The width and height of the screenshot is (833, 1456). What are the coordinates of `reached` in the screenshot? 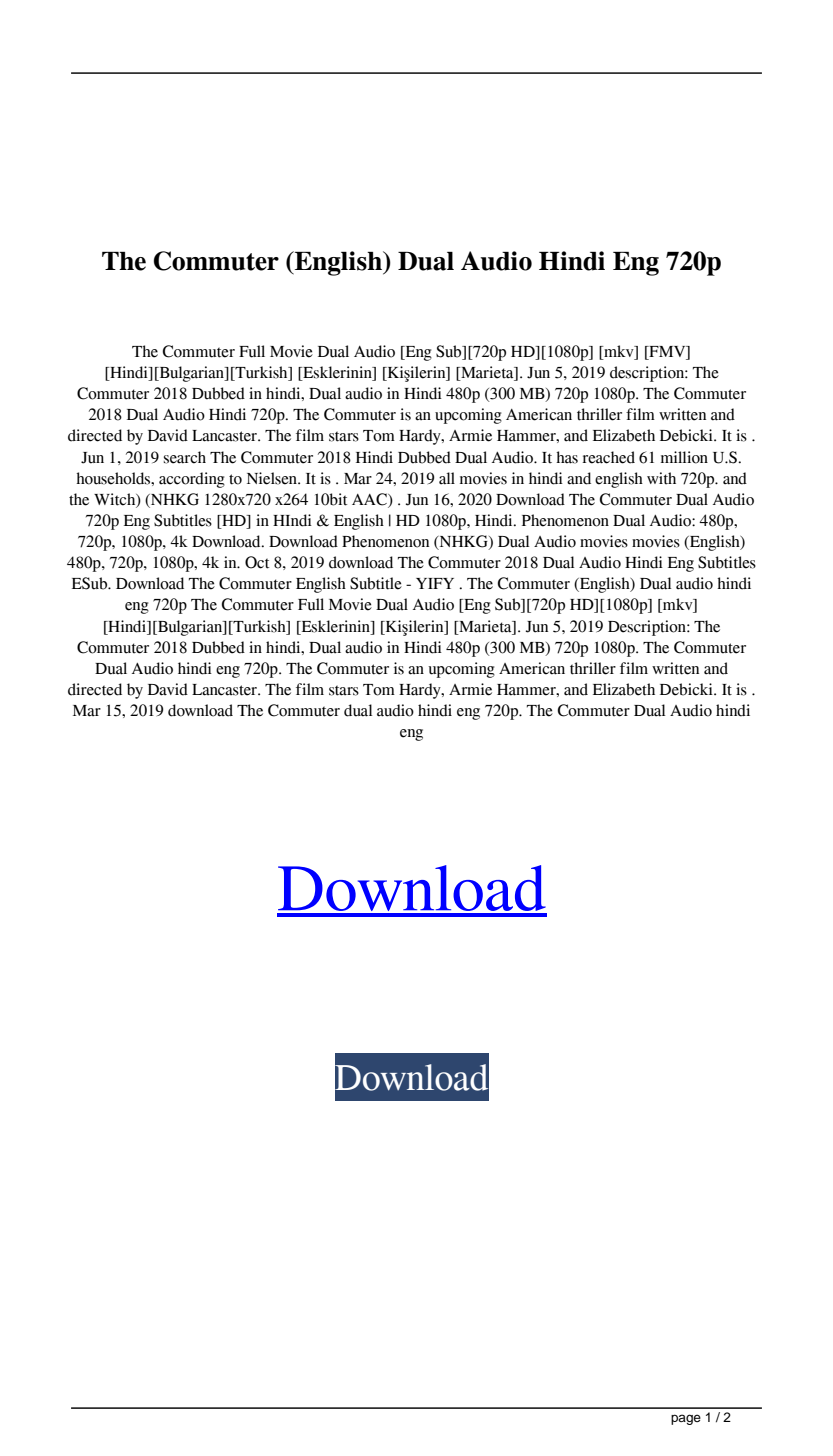 It's located at (608, 457).
